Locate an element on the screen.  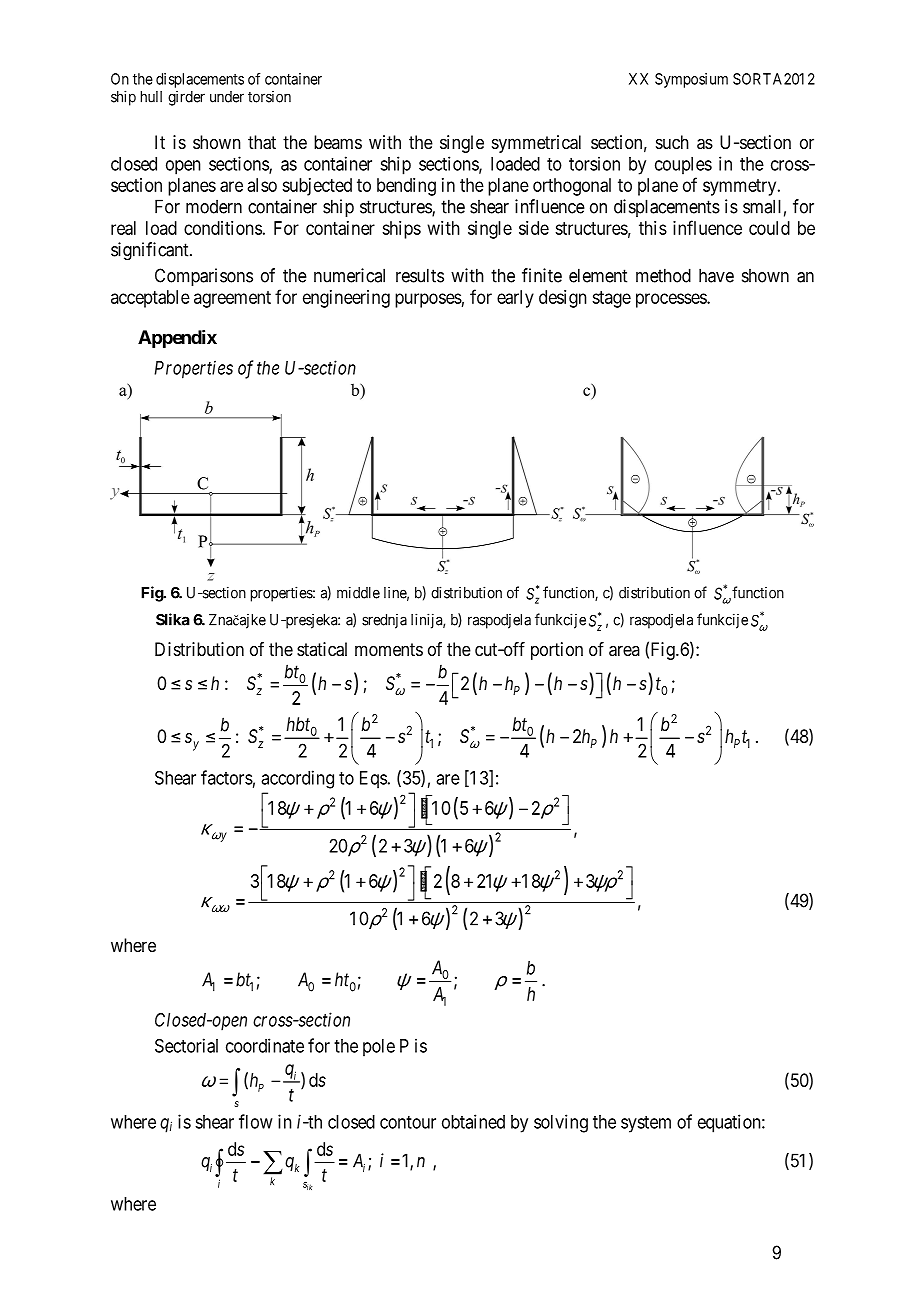
Sectorial is located at coordinates (186, 1045).
